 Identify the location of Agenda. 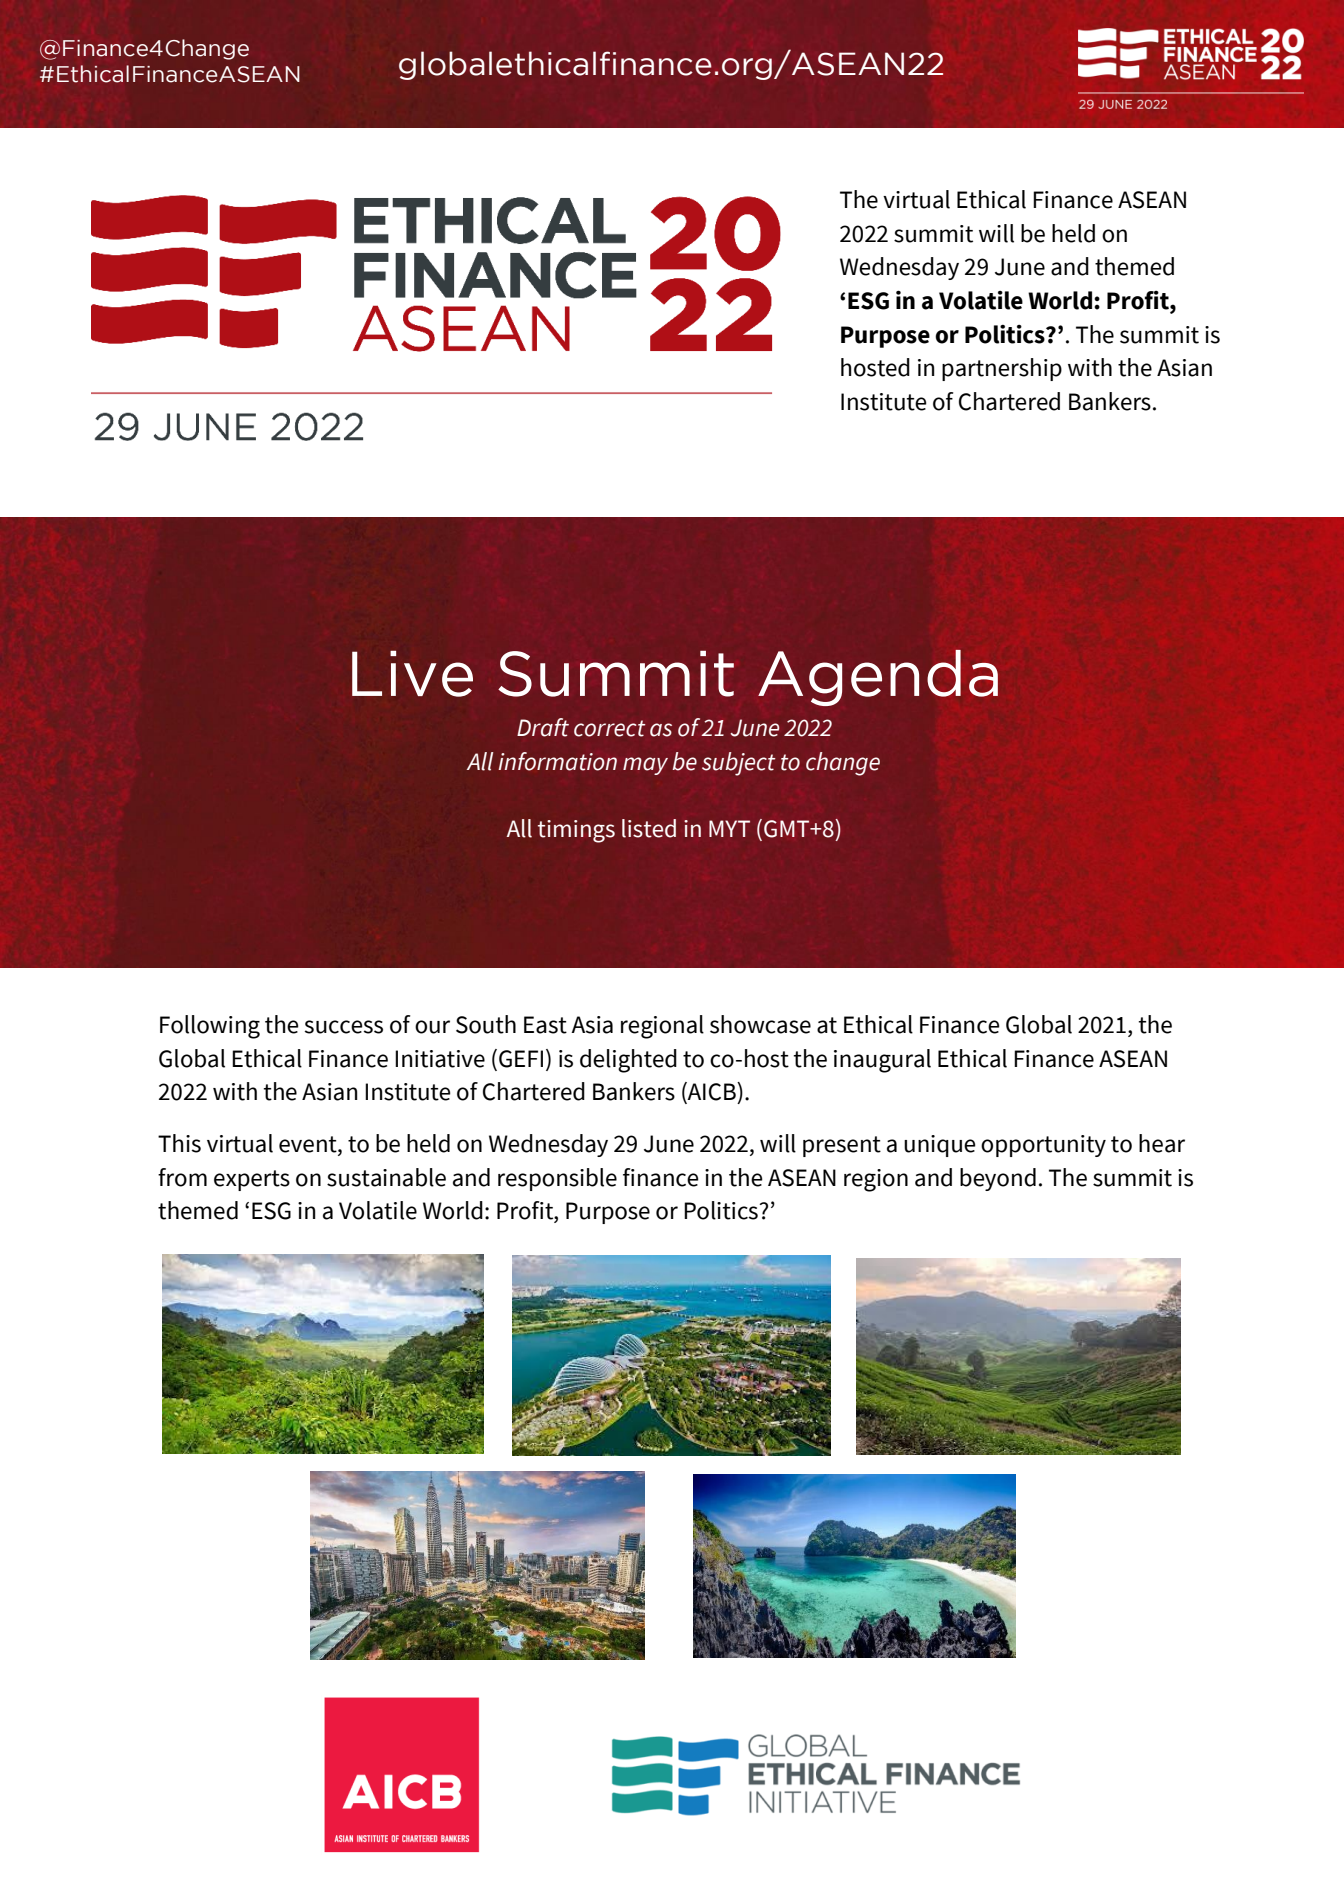
(878, 678).
